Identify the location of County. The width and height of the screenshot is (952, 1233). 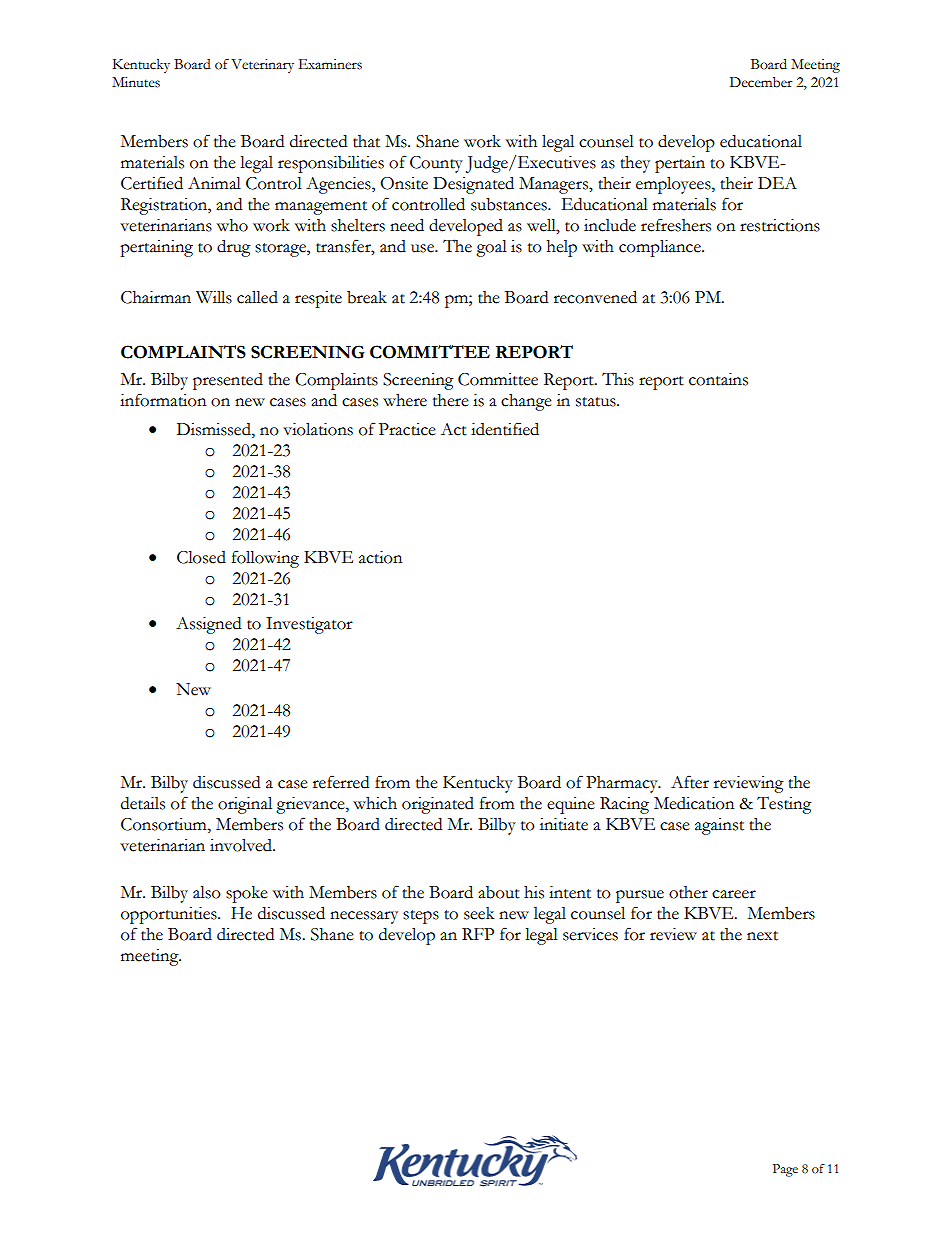
(436, 164).
